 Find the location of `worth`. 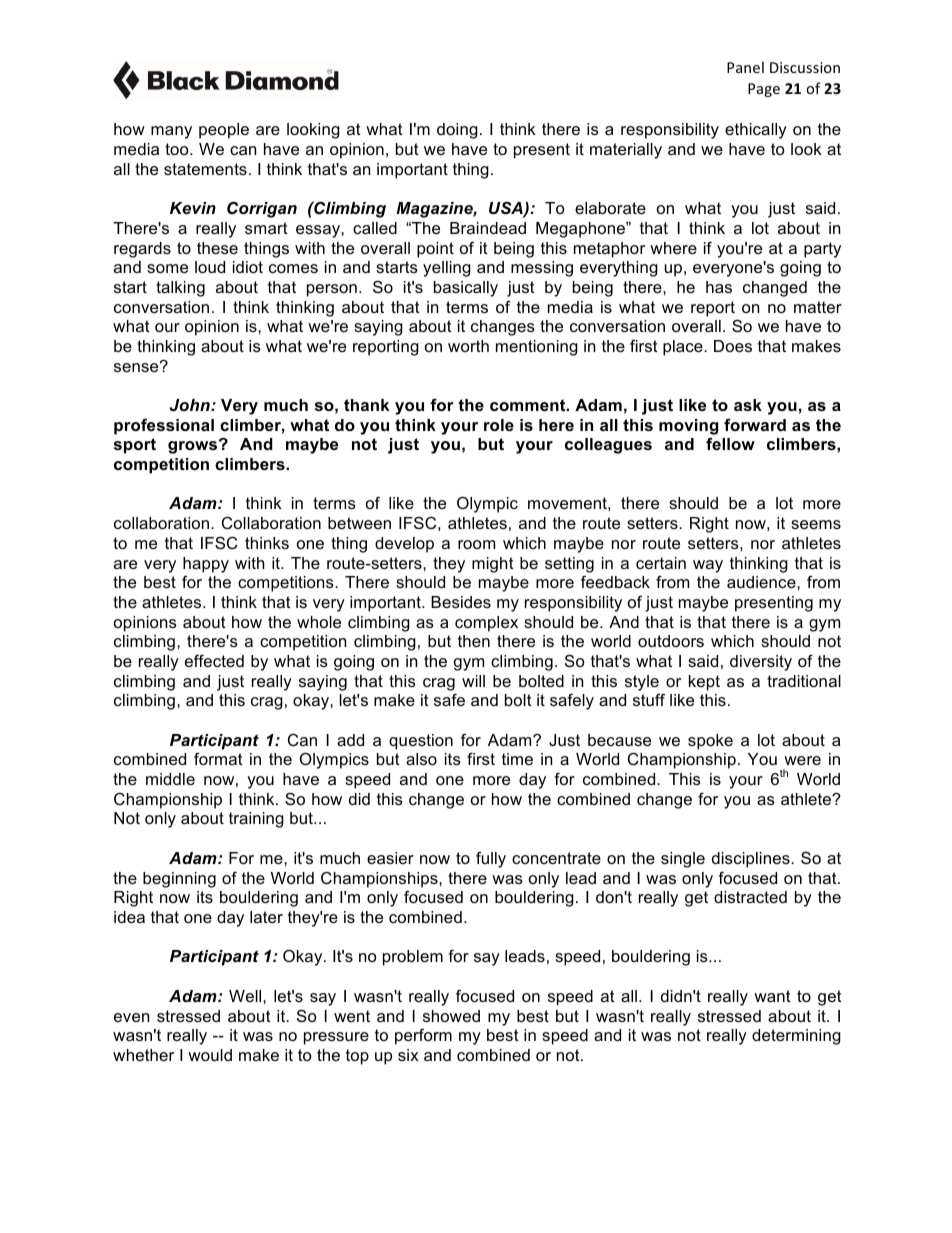

worth is located at coordinates (468, 346).
